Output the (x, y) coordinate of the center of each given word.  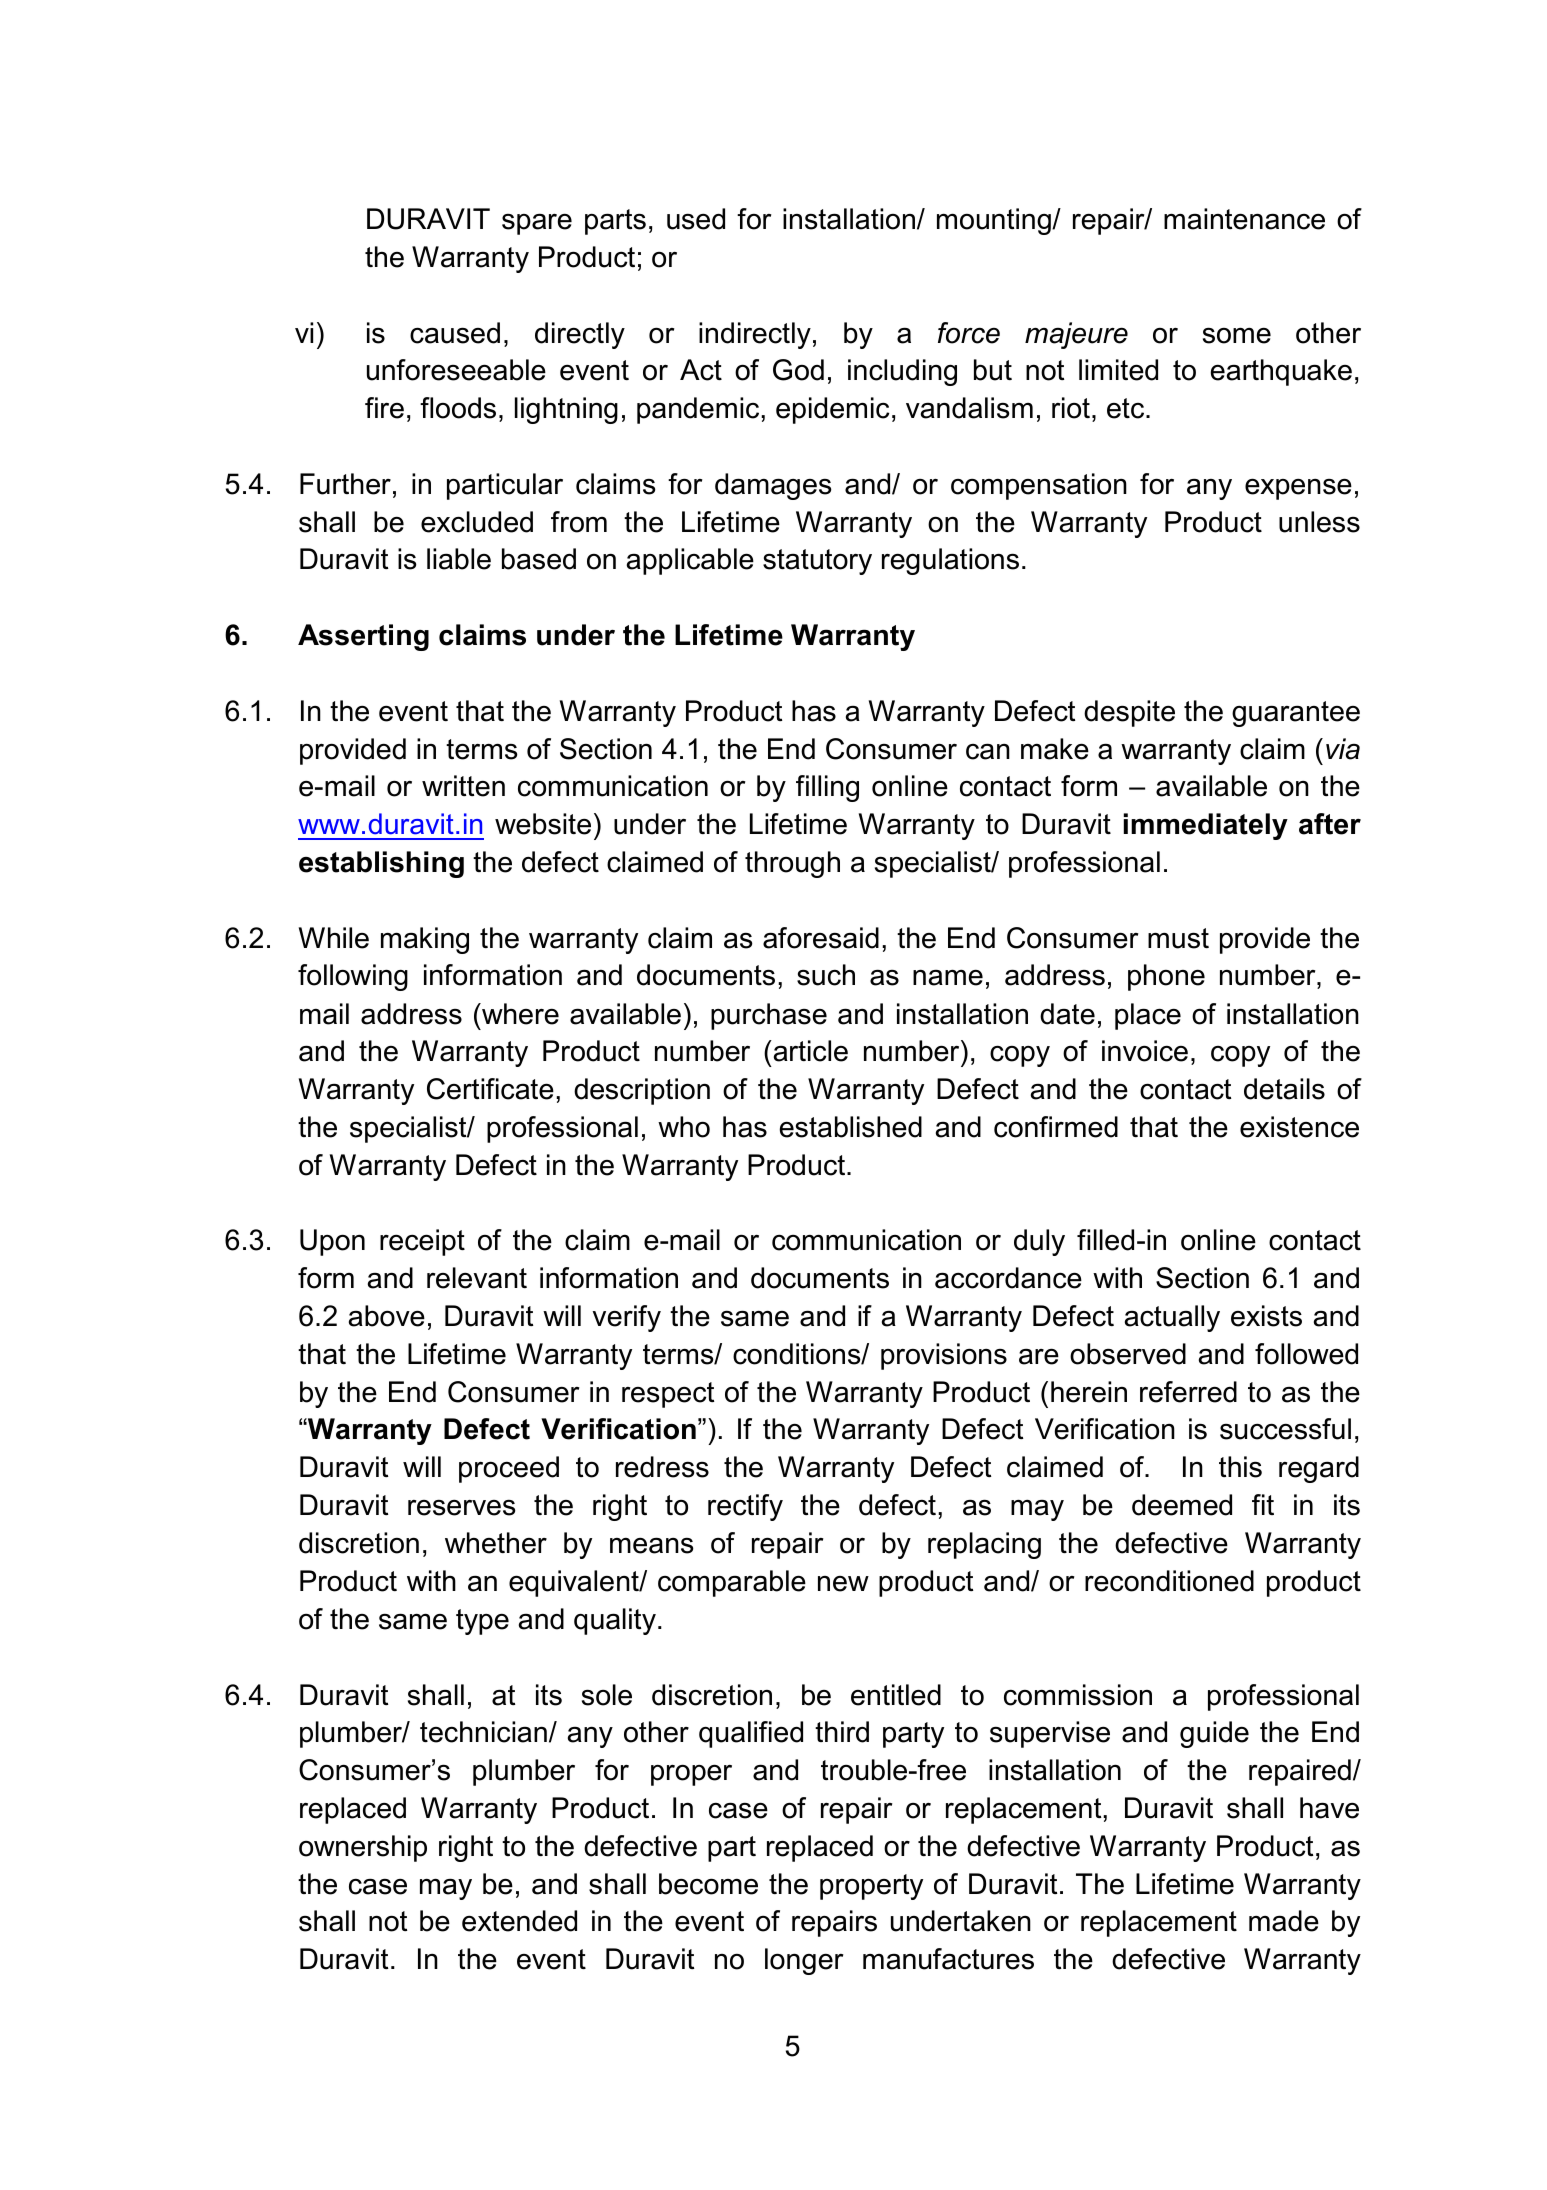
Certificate (490, 1089)
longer (804, 1961)
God (798, 370)
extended (519, 1921)
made (1284, 1921)
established (851, 1127)
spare (537, 224)
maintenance (1244, 219)
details (1284, 1089)
